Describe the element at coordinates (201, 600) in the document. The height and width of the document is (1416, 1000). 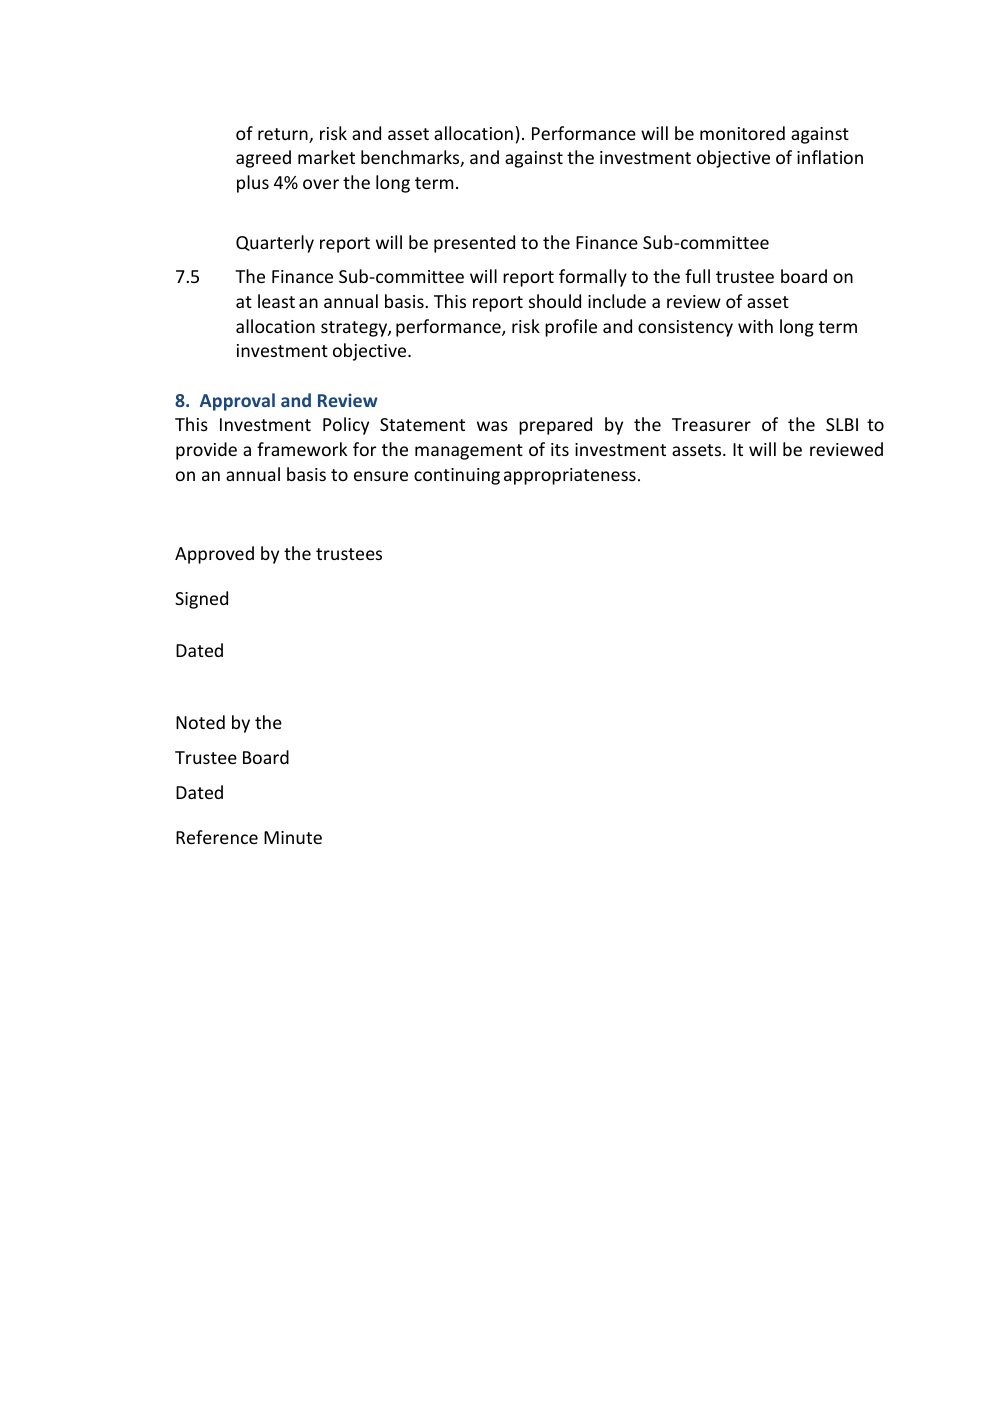
I see `Signed` at that location.
